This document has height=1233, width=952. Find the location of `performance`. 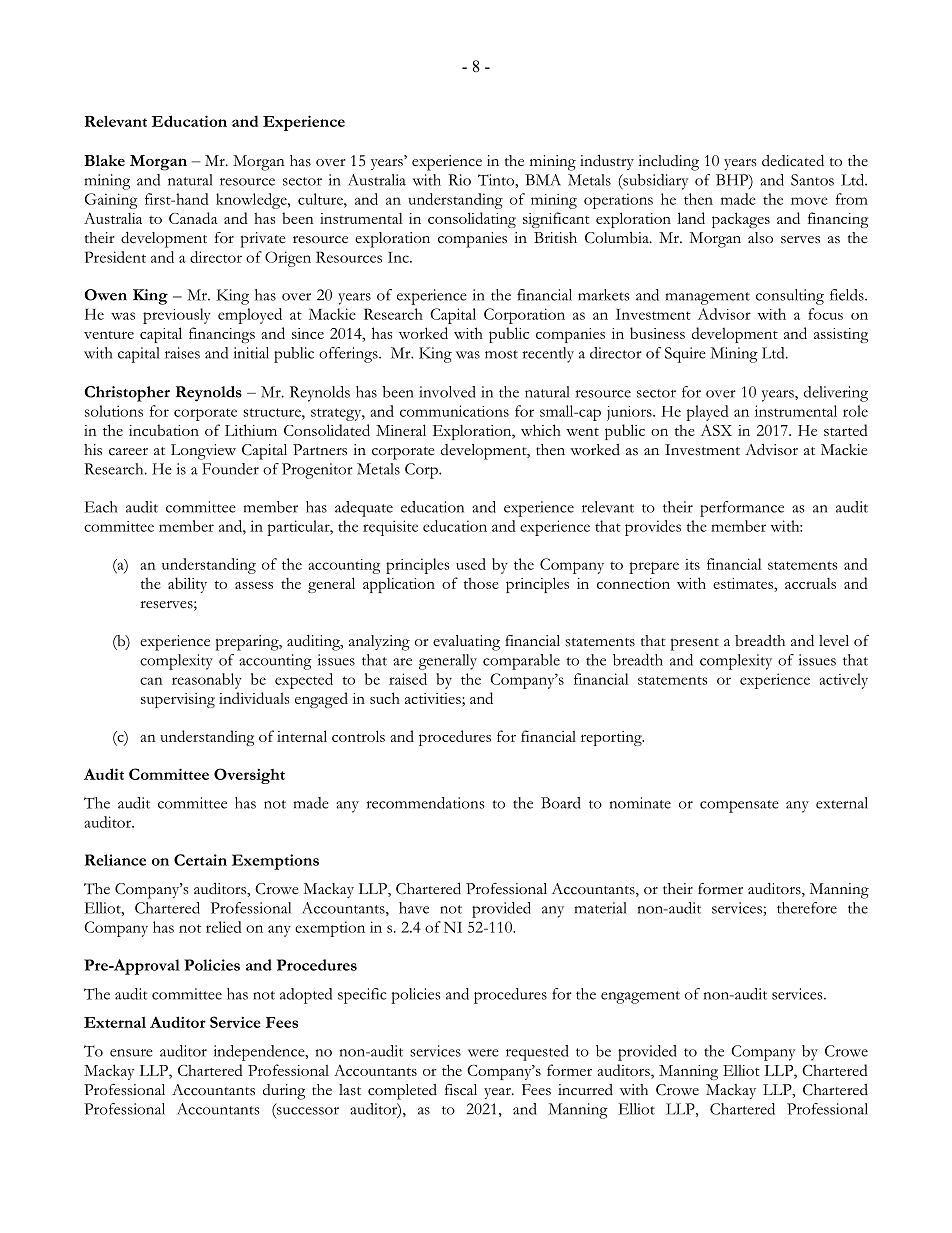

performance is located at coordinates (742, 509).
